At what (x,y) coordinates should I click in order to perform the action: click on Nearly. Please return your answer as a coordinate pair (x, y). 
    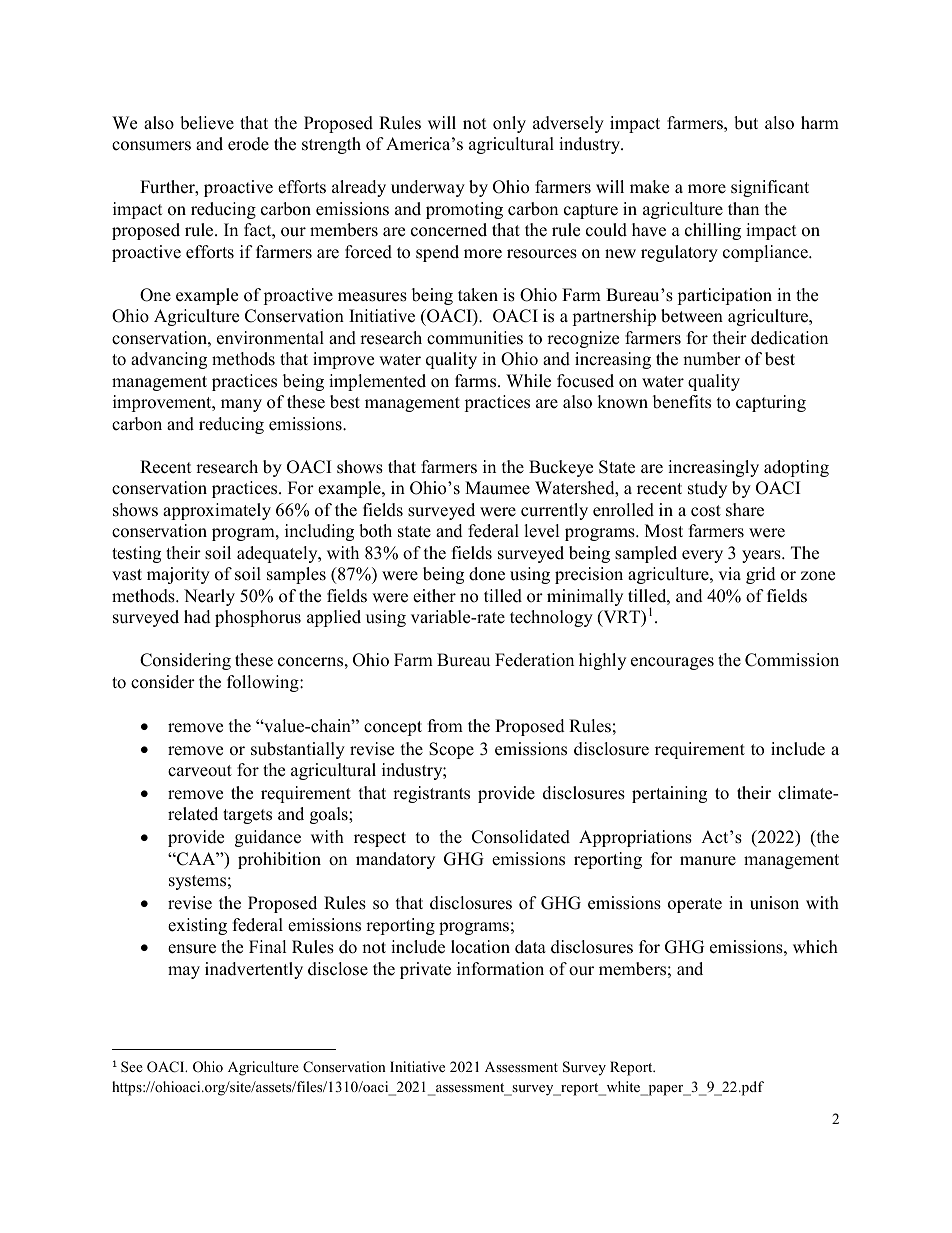
    Looking at the image, I should click on (209, 597).
